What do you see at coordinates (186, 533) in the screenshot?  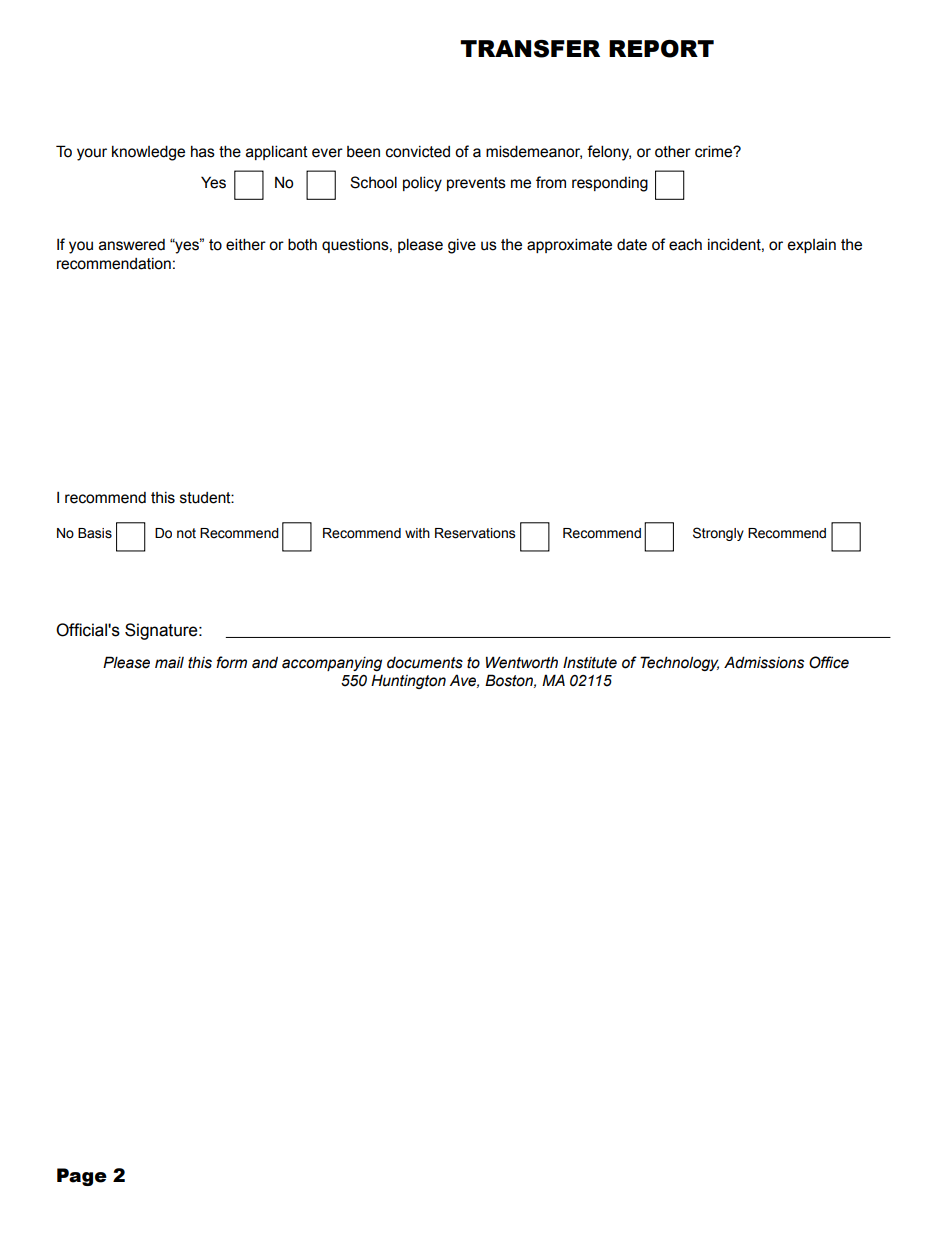 I see `not` at bounding box center [186, 533].
